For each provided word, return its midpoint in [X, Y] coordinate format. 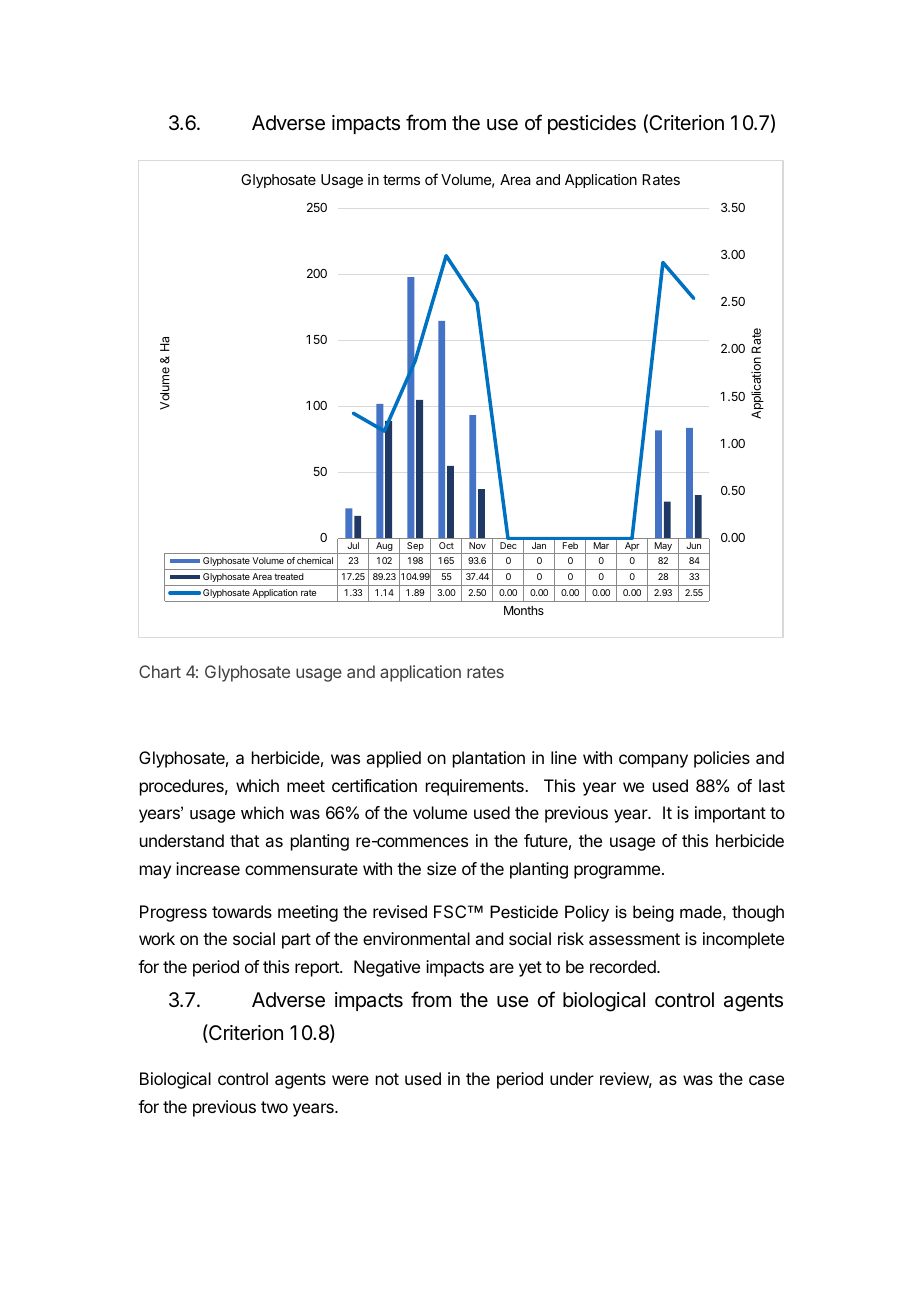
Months [524, 610]
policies [722, 759]
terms [401, 180]
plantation [489, 759]
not [387, 1079]
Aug [384, 548]
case [766, 1080]
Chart [160, 671]
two [274, 1107]
